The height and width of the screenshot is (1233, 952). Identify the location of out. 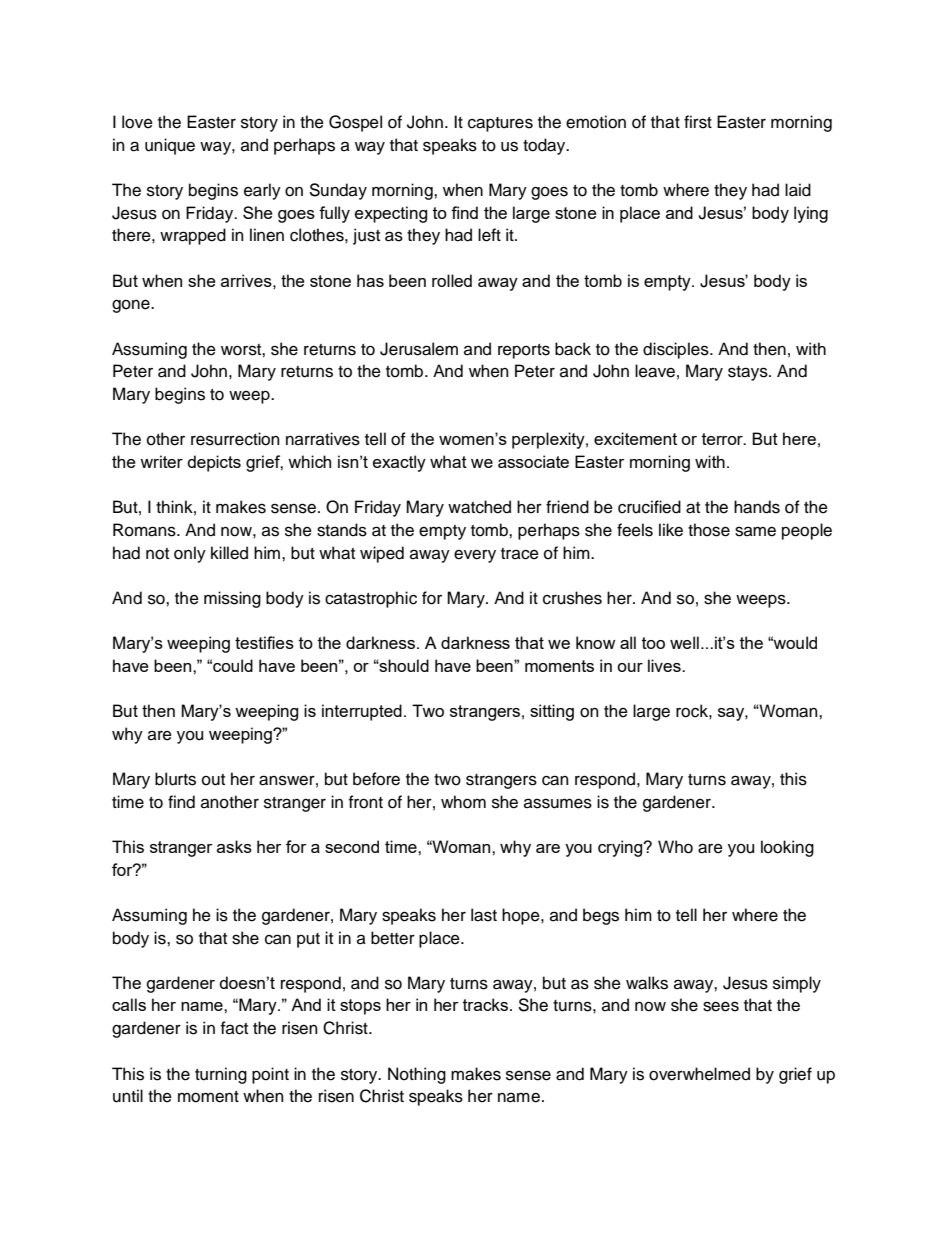
(213, 780).
